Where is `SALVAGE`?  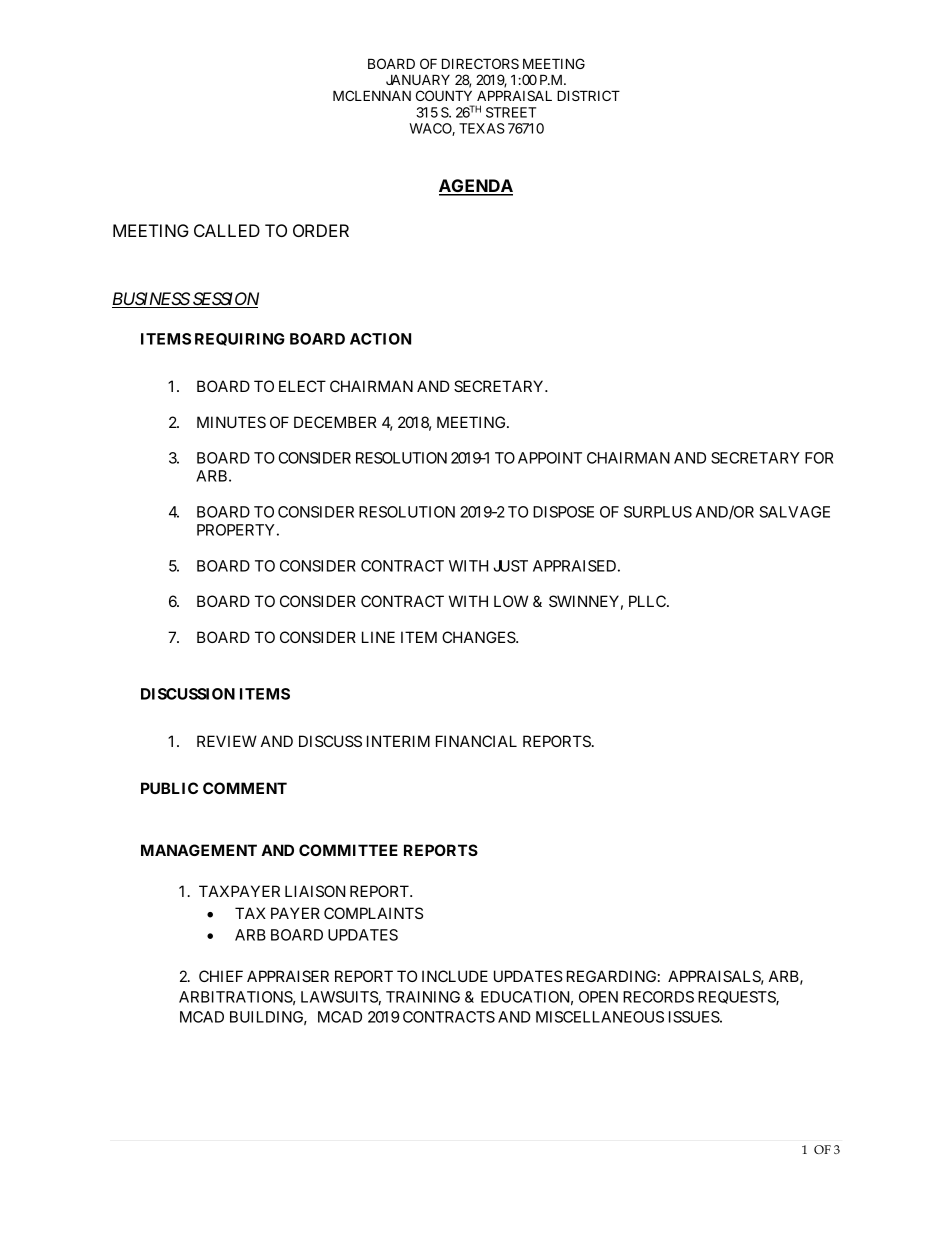 SALVAGE is located at coordinates (795, 512).
